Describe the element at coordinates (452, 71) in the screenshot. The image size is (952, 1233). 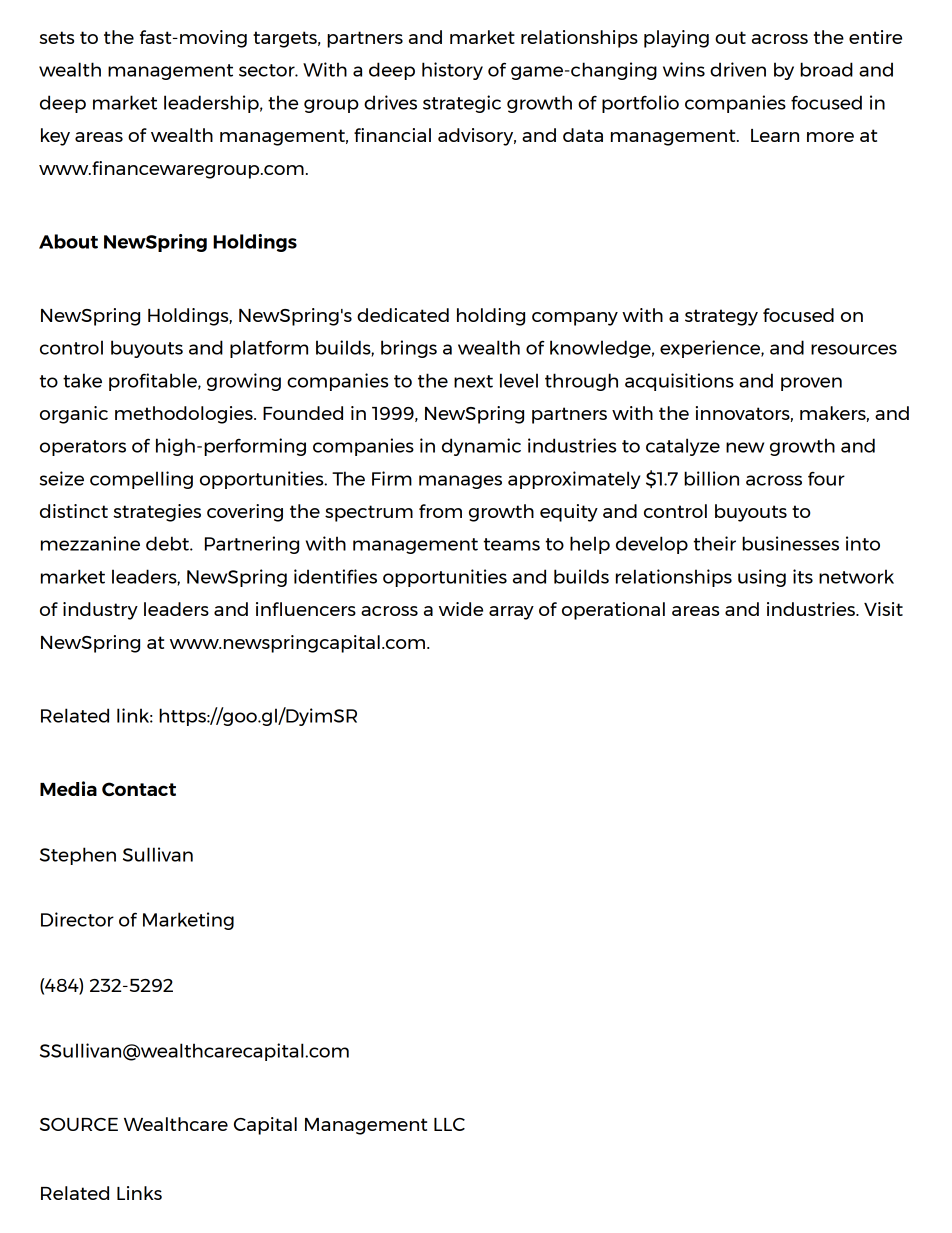
I see `history` at that location.
